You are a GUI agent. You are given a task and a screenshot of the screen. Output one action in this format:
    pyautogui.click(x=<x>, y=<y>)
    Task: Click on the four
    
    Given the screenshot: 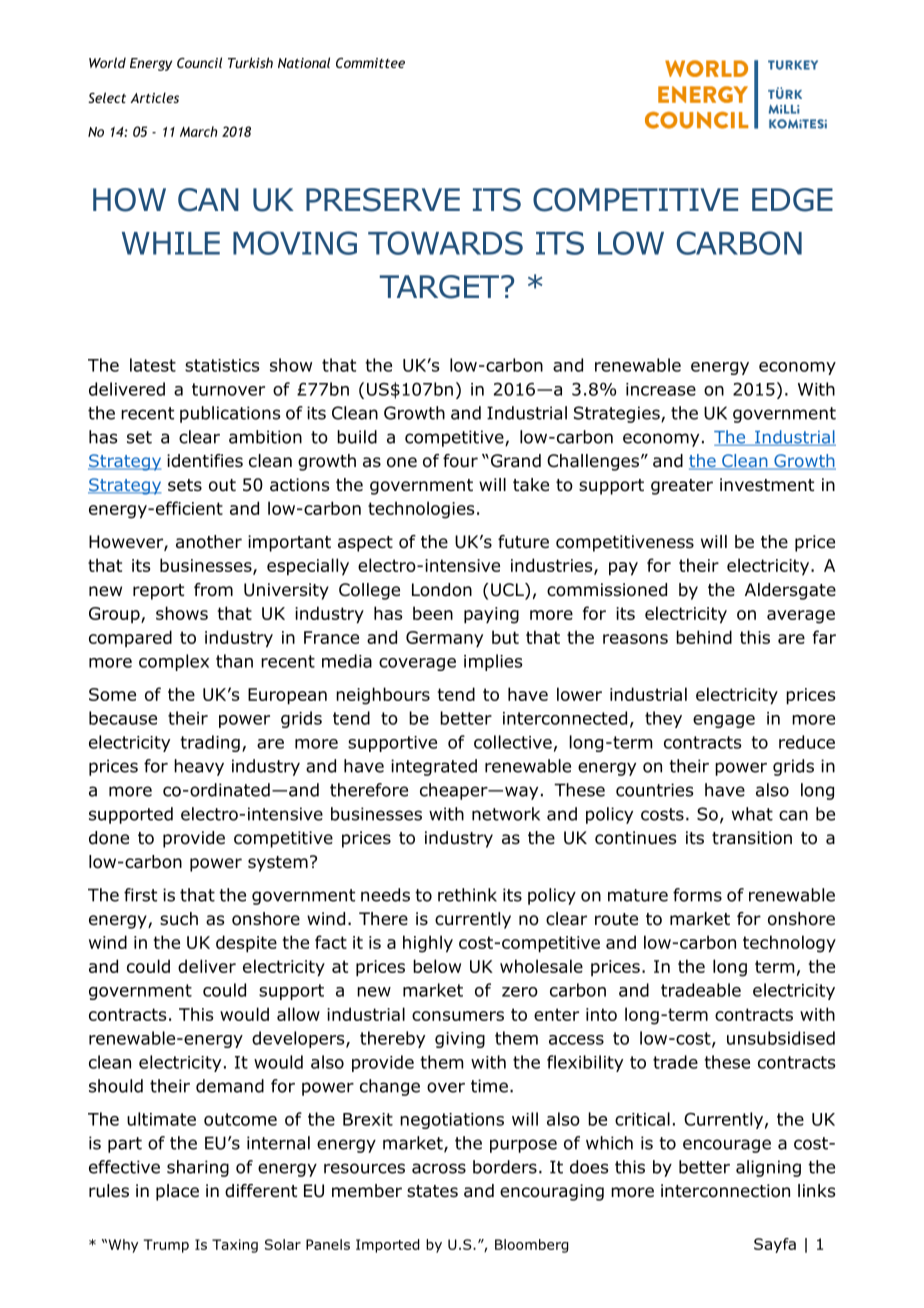 What is the action you would take?
    pyautogui.click(x=460, y=461)
